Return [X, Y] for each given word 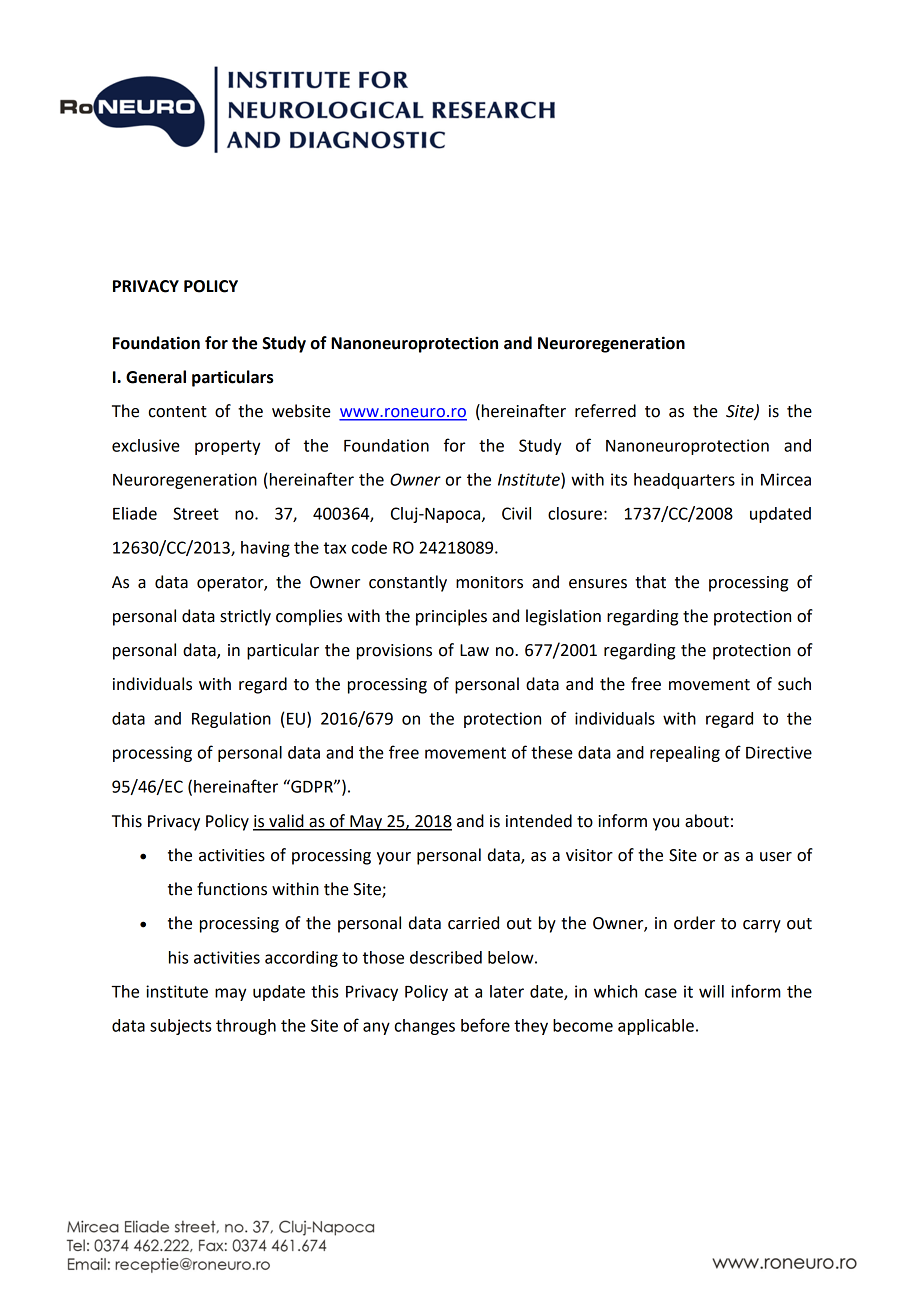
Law [474, 650]
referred [605, 411]
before [485, 1025]
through [246, 1027]
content [178, 412]
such [794, 684]
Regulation [231, 720]
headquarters [684, 481]
